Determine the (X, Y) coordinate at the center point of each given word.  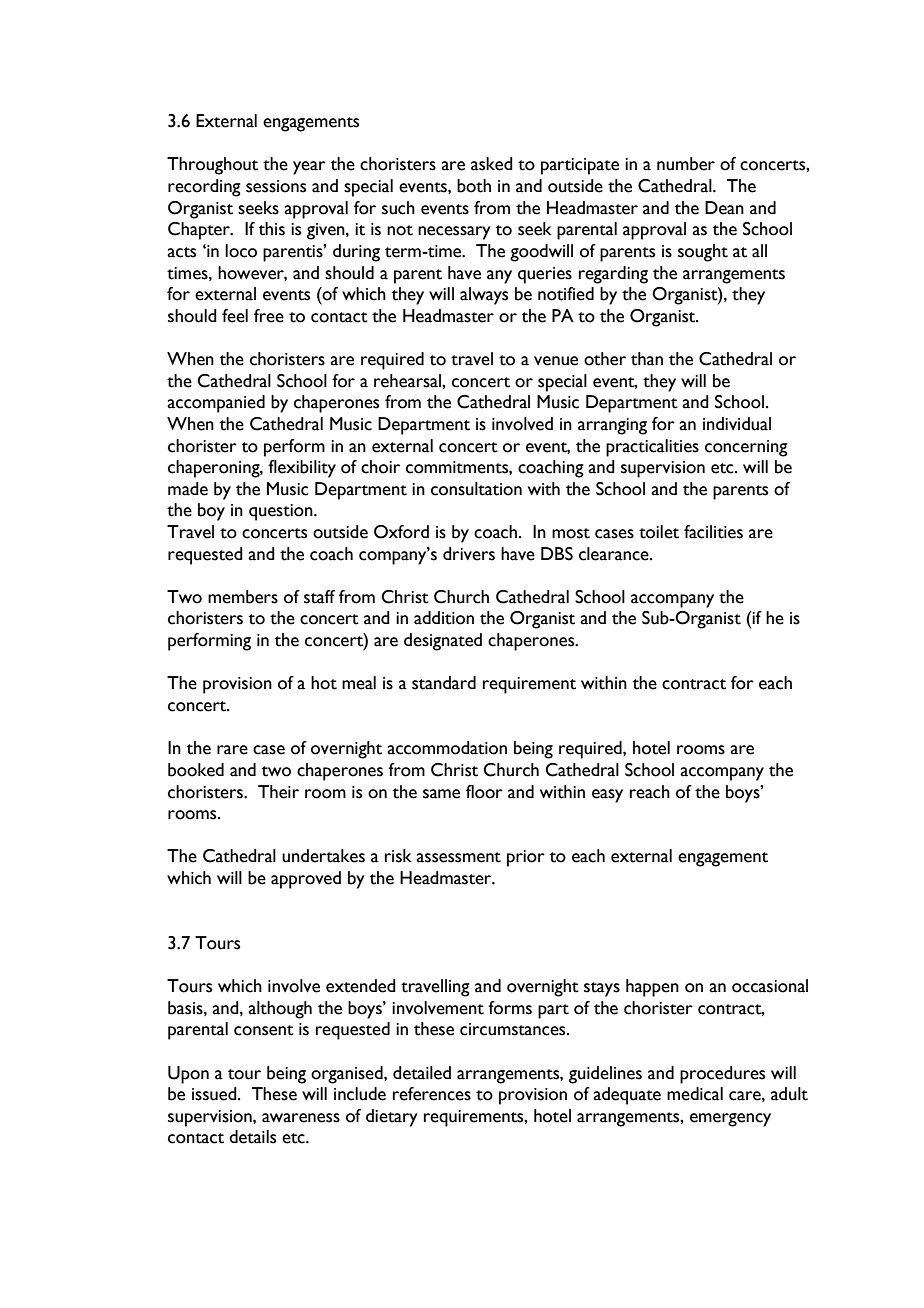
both (474, 186)
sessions (276, 186)
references (432, 1094)
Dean (724, 208)
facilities (713, 532)
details (252, 1137)
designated (443, 642)
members (243, 597)
